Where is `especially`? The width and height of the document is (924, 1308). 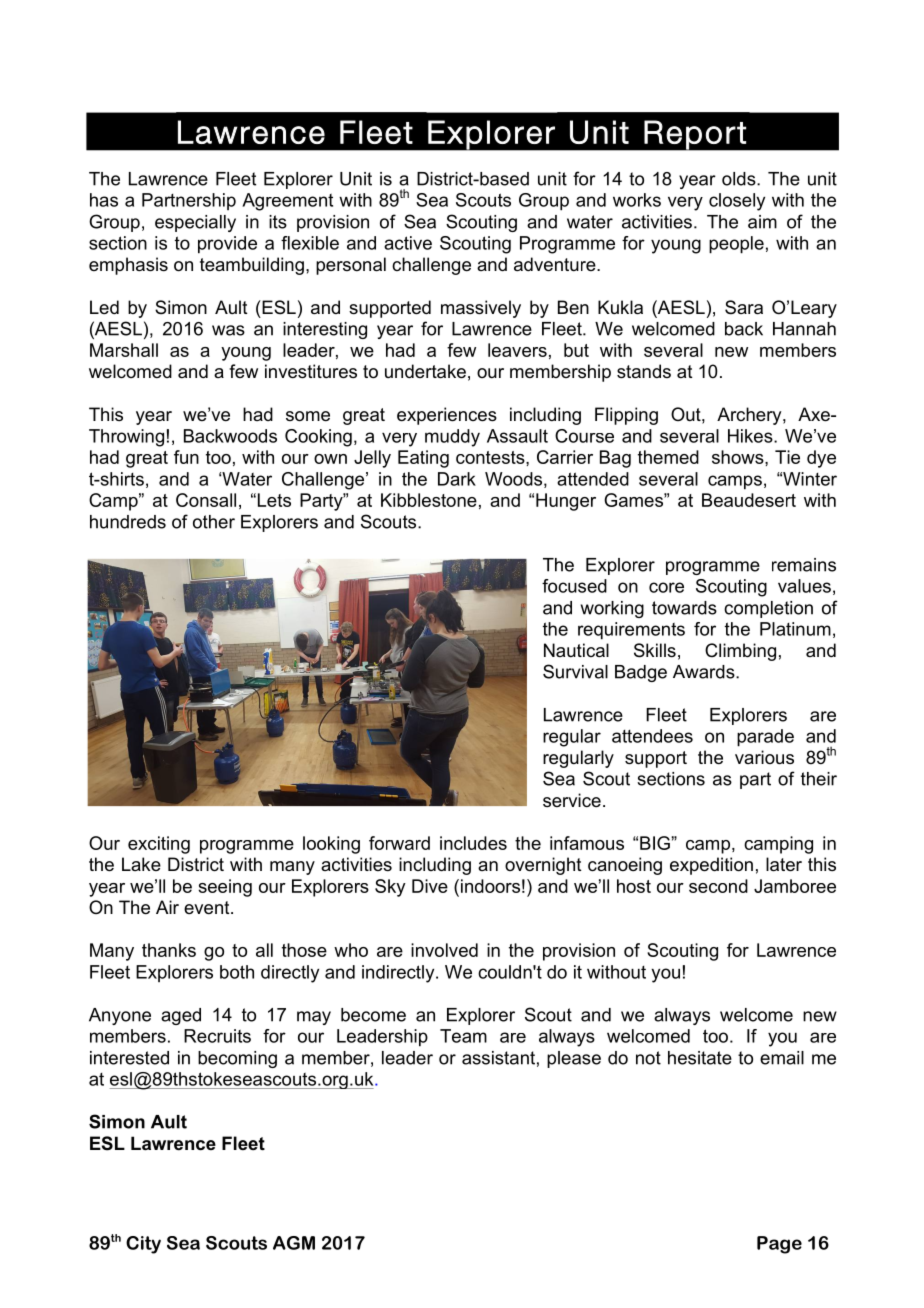 especially is located at coordinates (195, 223).
